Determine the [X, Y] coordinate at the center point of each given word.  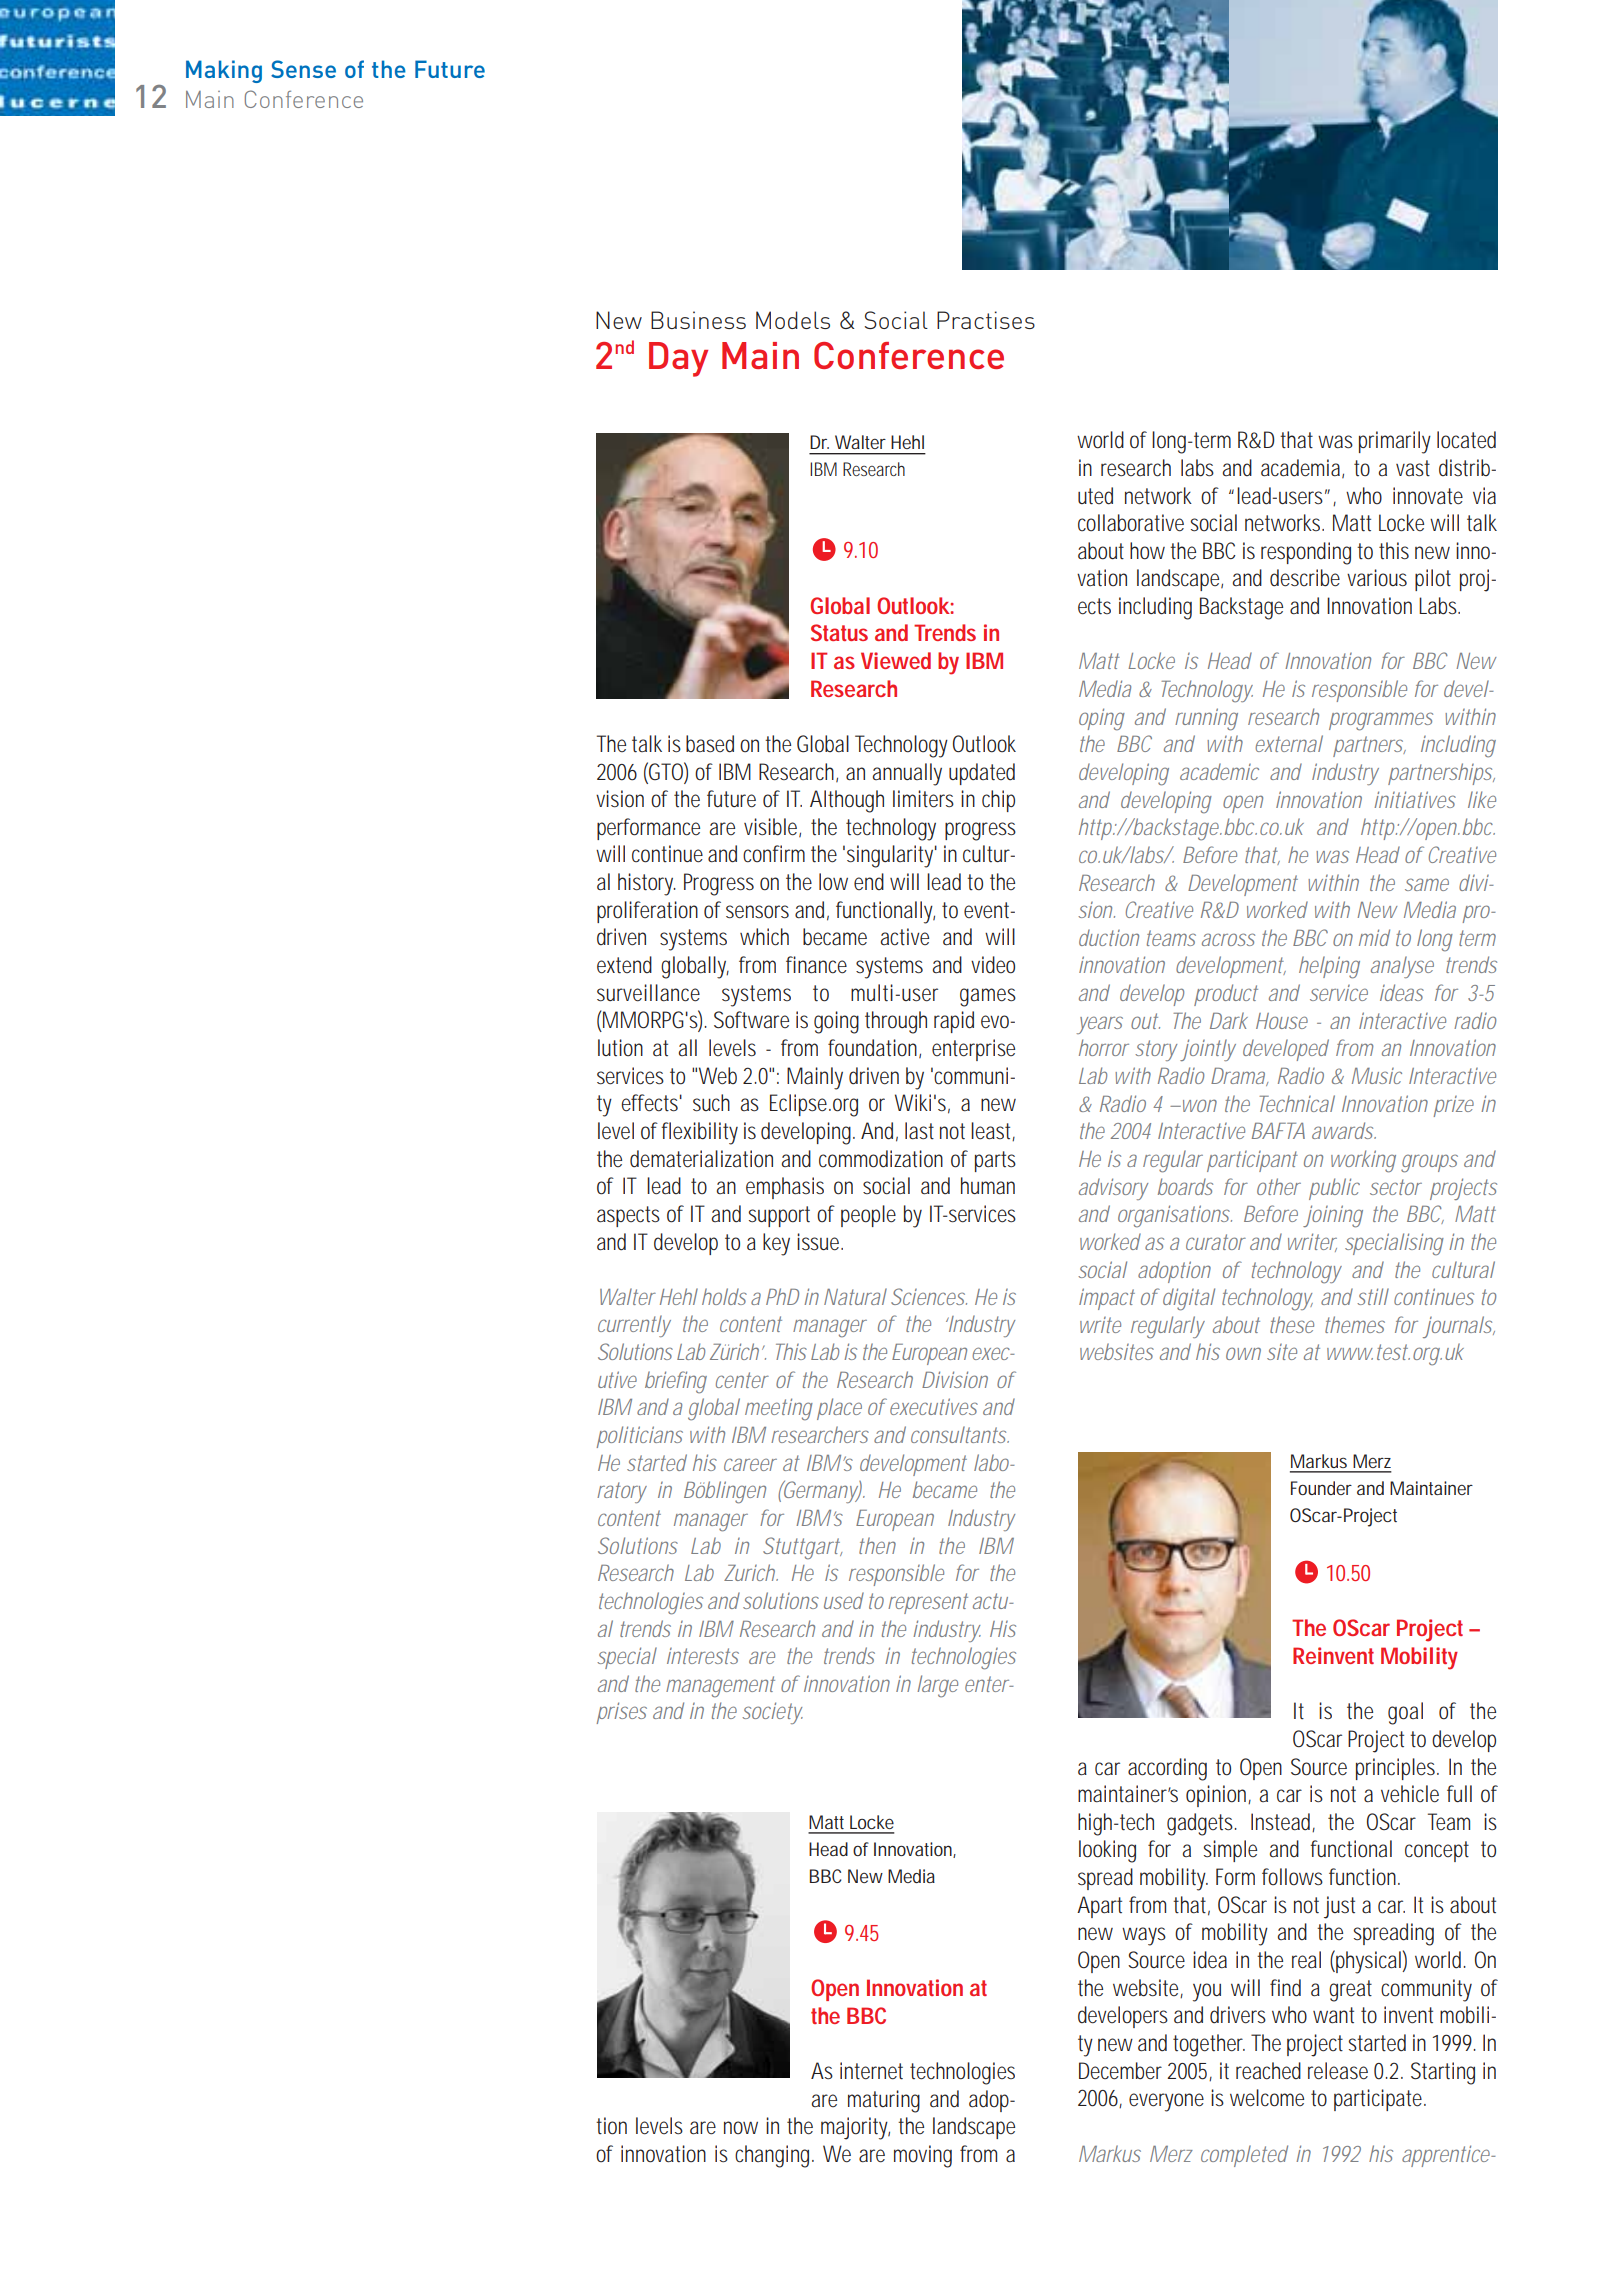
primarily [1395, 442]
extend [624, 965]
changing [772, 2156]
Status [839, 632]
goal [1405, 1713]
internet [871, 2071]
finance [816, 965]
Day [678, 359]
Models [793, 320]
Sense [303, 69]
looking [1107, 1851]
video [993, 965]
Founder [1321, 1488]
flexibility [699, 1133]
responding [1306, 553]
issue [818, 1242]
